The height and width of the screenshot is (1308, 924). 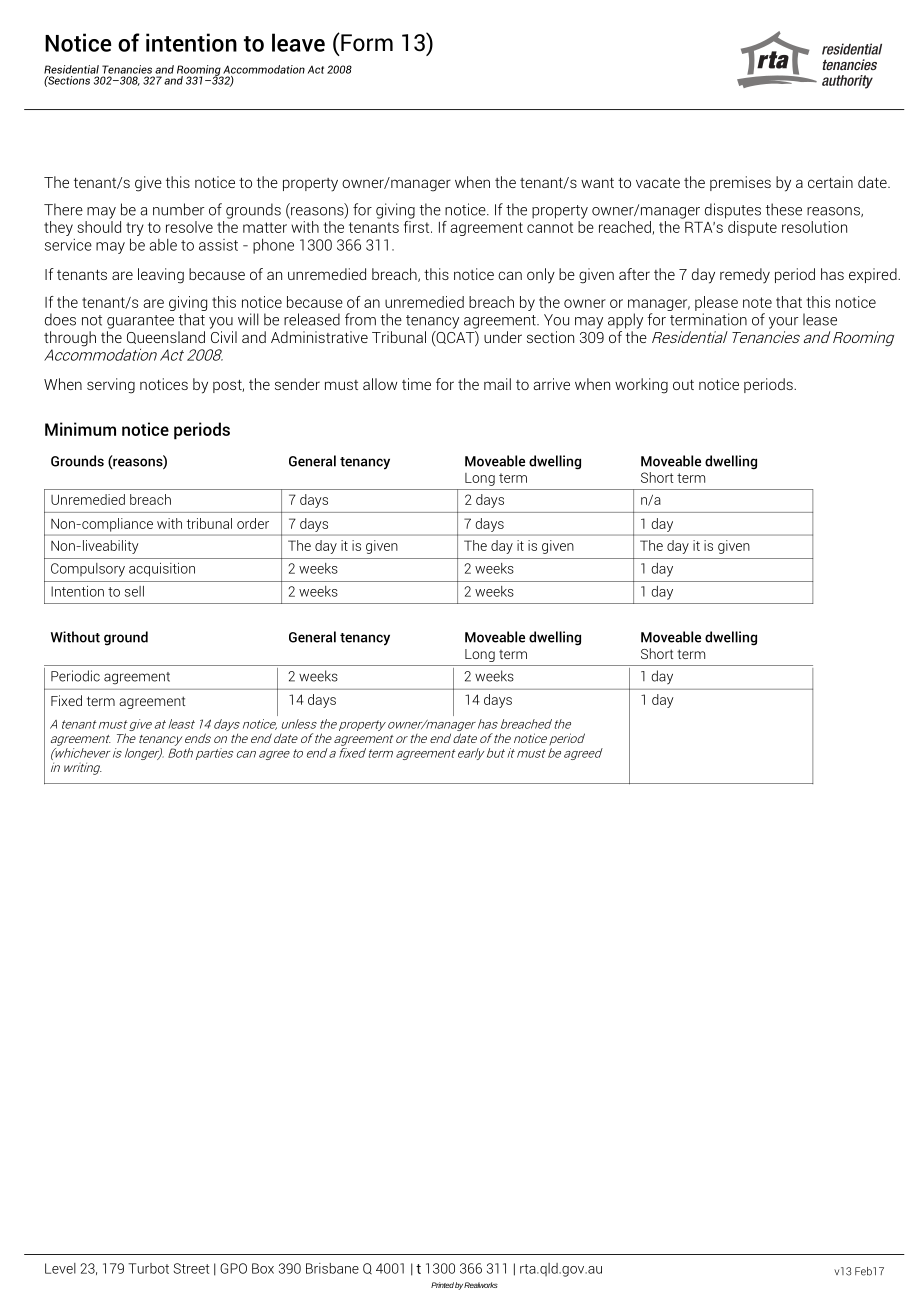 I want to click on Turbot, so click(x=148, y=1268).
